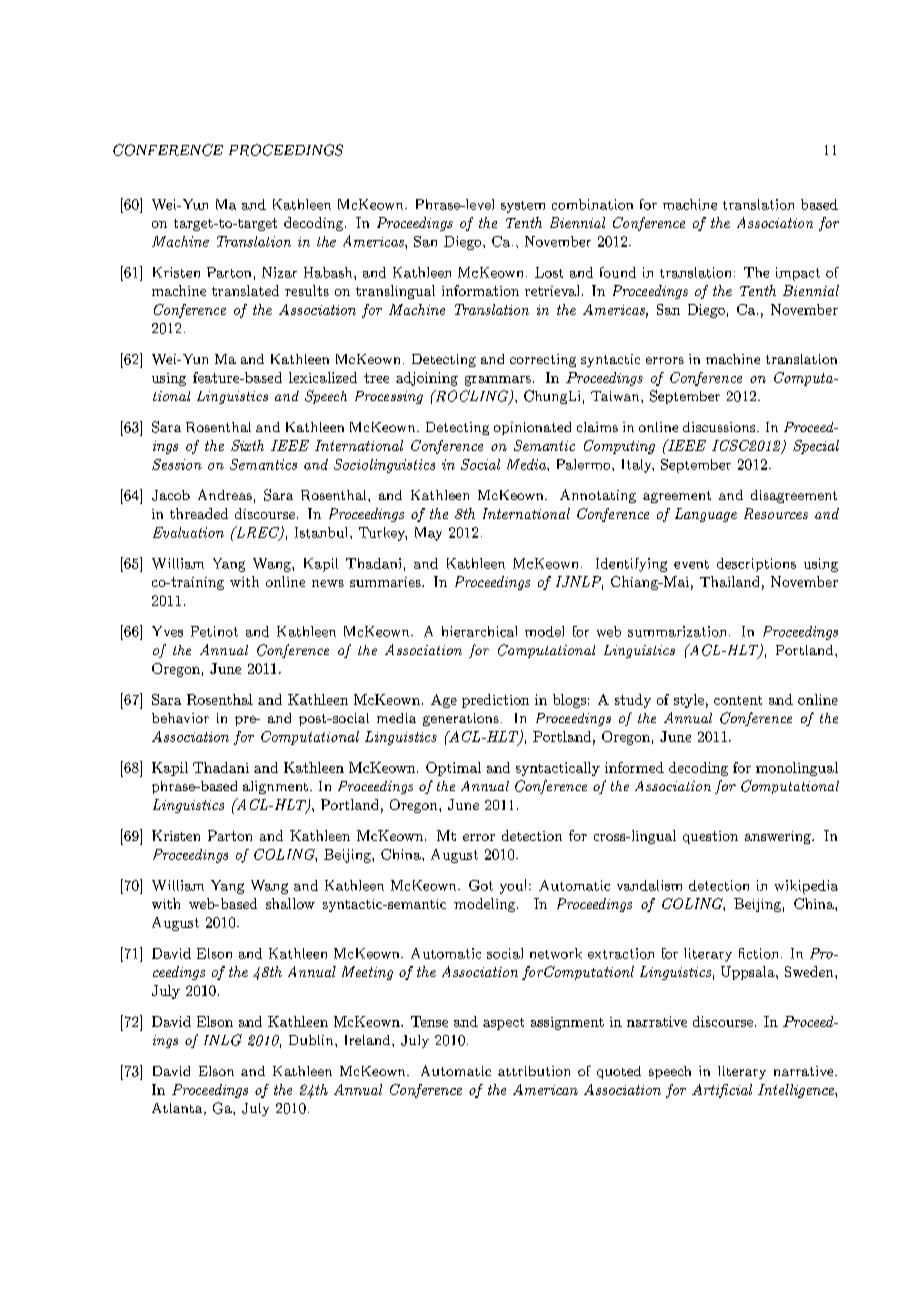  I want to click on hierarchical, so click(479, 631).
